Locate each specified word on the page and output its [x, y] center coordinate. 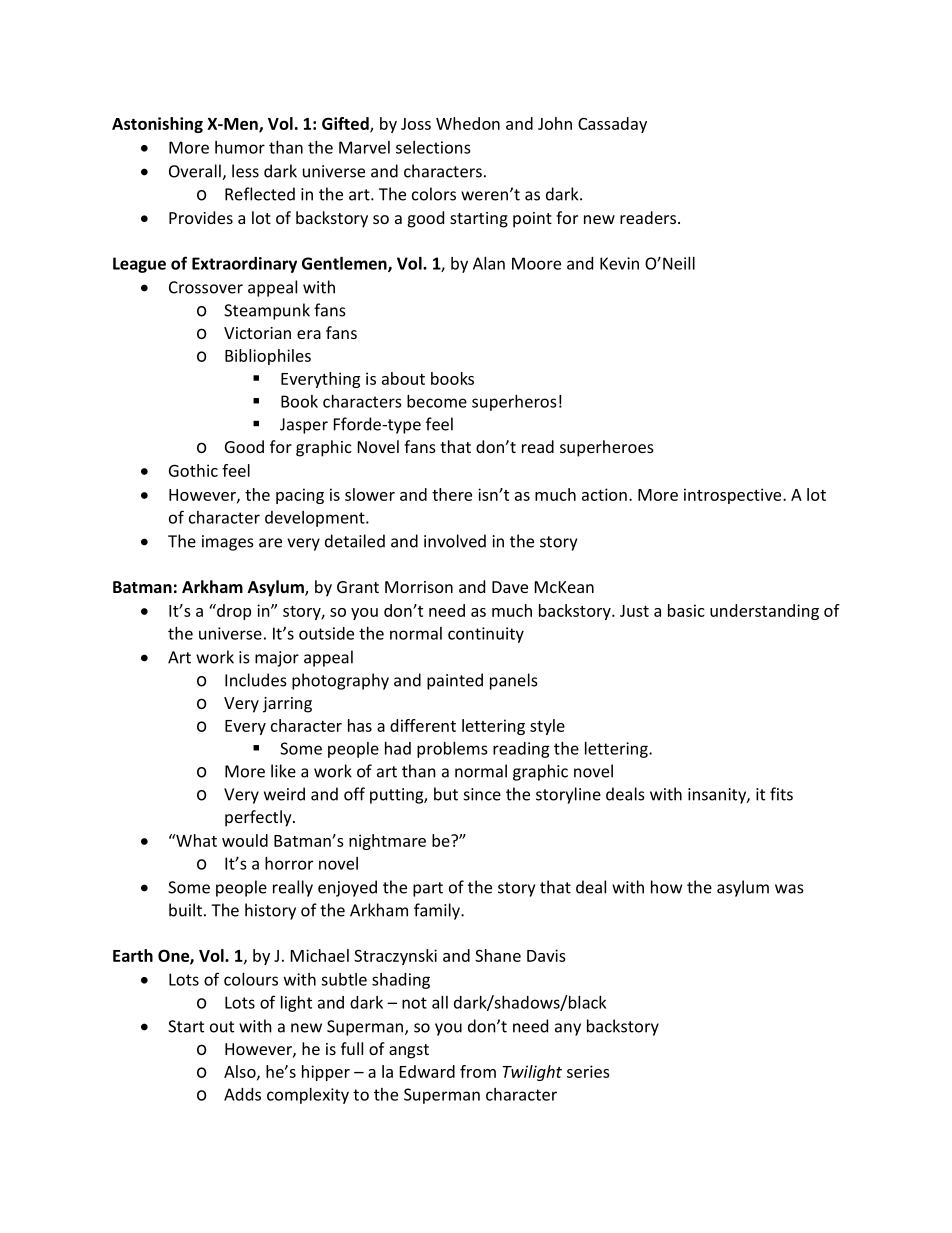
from [478, 1071]
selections [433, 147]
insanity [718, 796]
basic [686, 610]
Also [241, 1072]
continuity [486, 635]
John [555, 123]
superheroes [607, 448]
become [437, 401]
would [245, 840]
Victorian [257, 333]
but [446, 794]
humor [240, 147]
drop [233, 612]
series [588, 1071]
